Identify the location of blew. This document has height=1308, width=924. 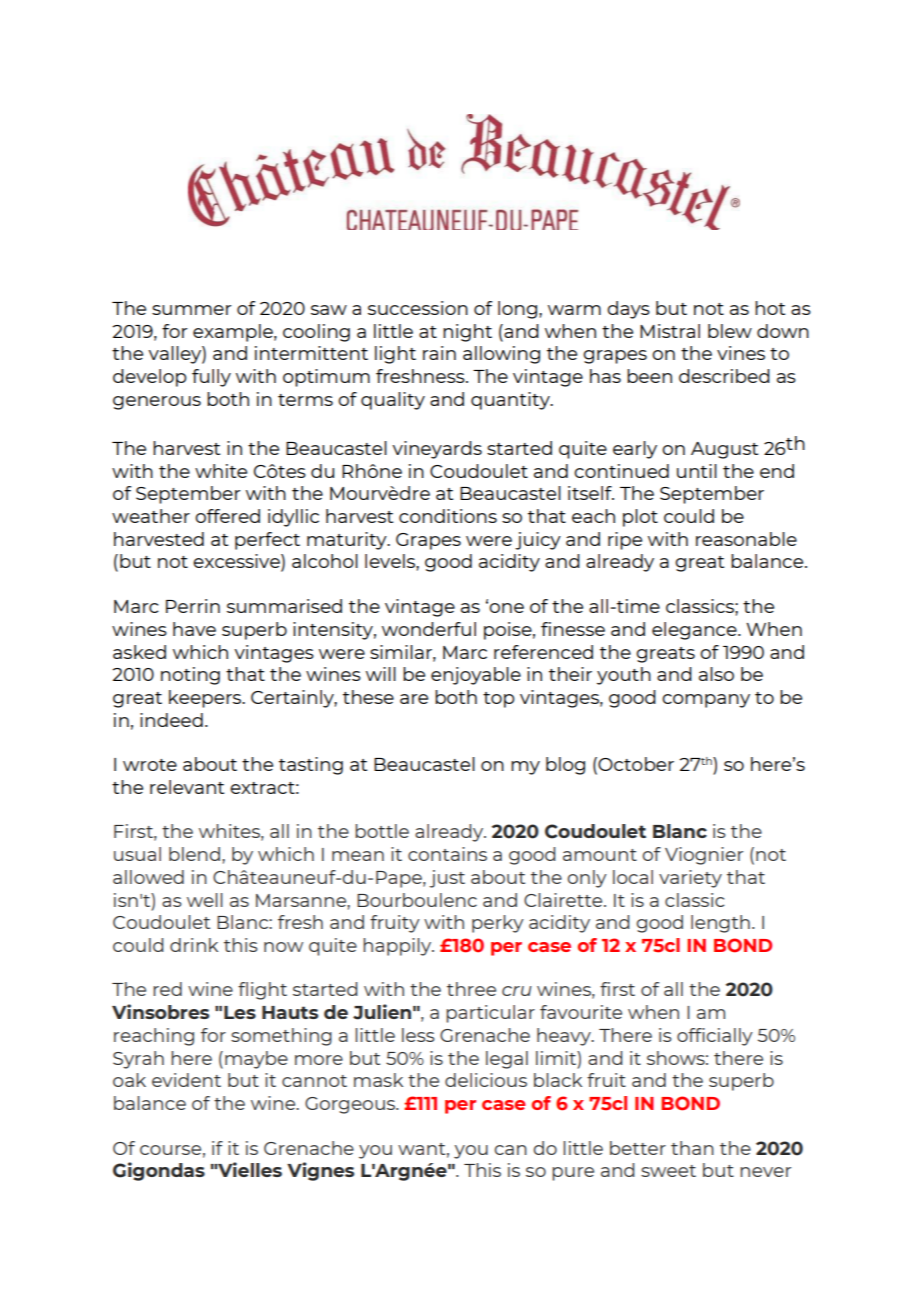
(730, 331).
